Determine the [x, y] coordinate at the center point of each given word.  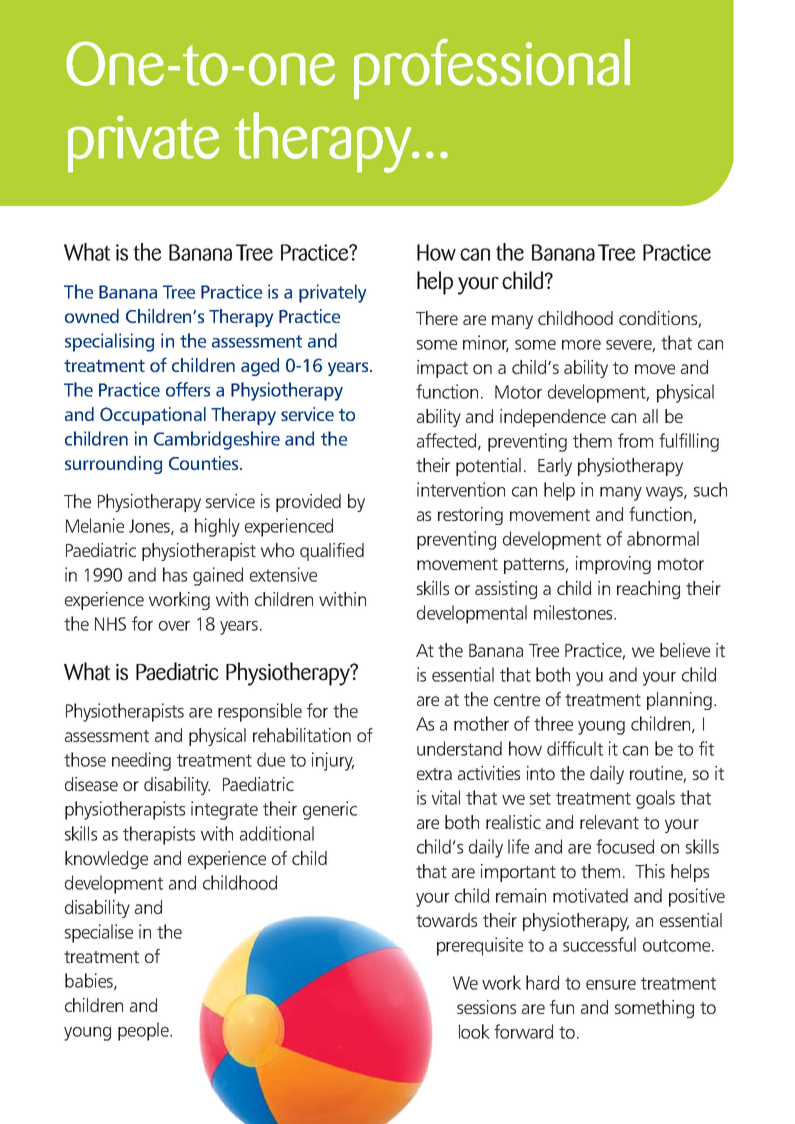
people [144, 1031]
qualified [332, 552]
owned [92, 316]
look [474, 1031]
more [581, 345]
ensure [611, 985]
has [175, 574]
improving [613, 565]
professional [492, 69]
